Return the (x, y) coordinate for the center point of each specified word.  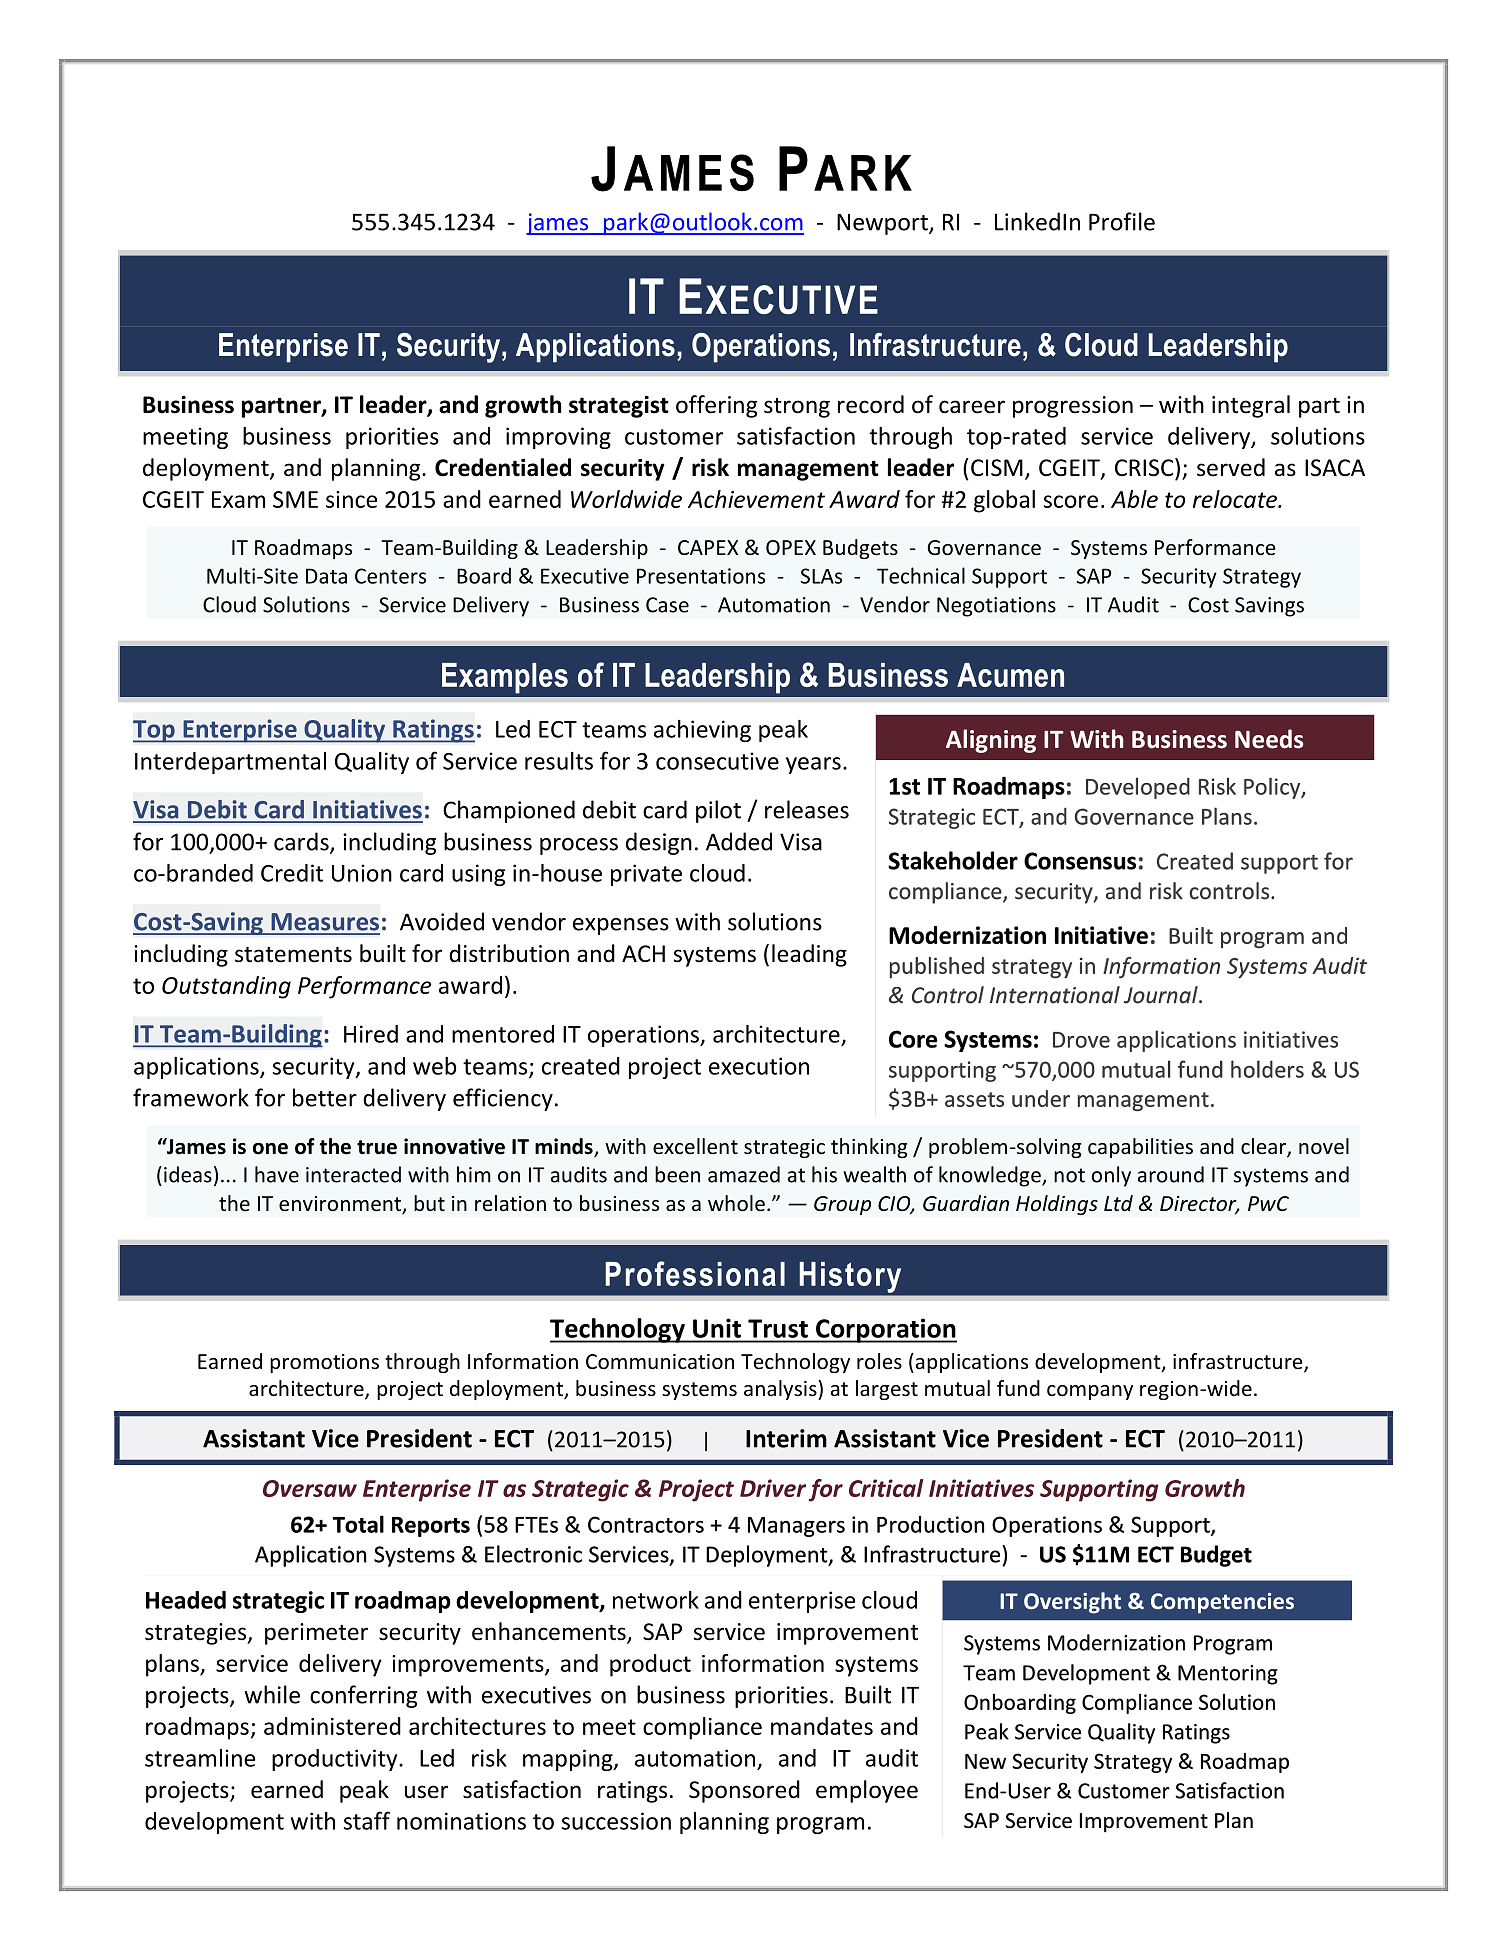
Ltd (1118, 1203)
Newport (883, 224)
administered (332, 1726)
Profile (1122, 221)
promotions (324, 1363)
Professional (695, 1273)
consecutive (717, 761)
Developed (1138, 788)
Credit (292, 873)
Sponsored (744, 1791)
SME (295, 499)
